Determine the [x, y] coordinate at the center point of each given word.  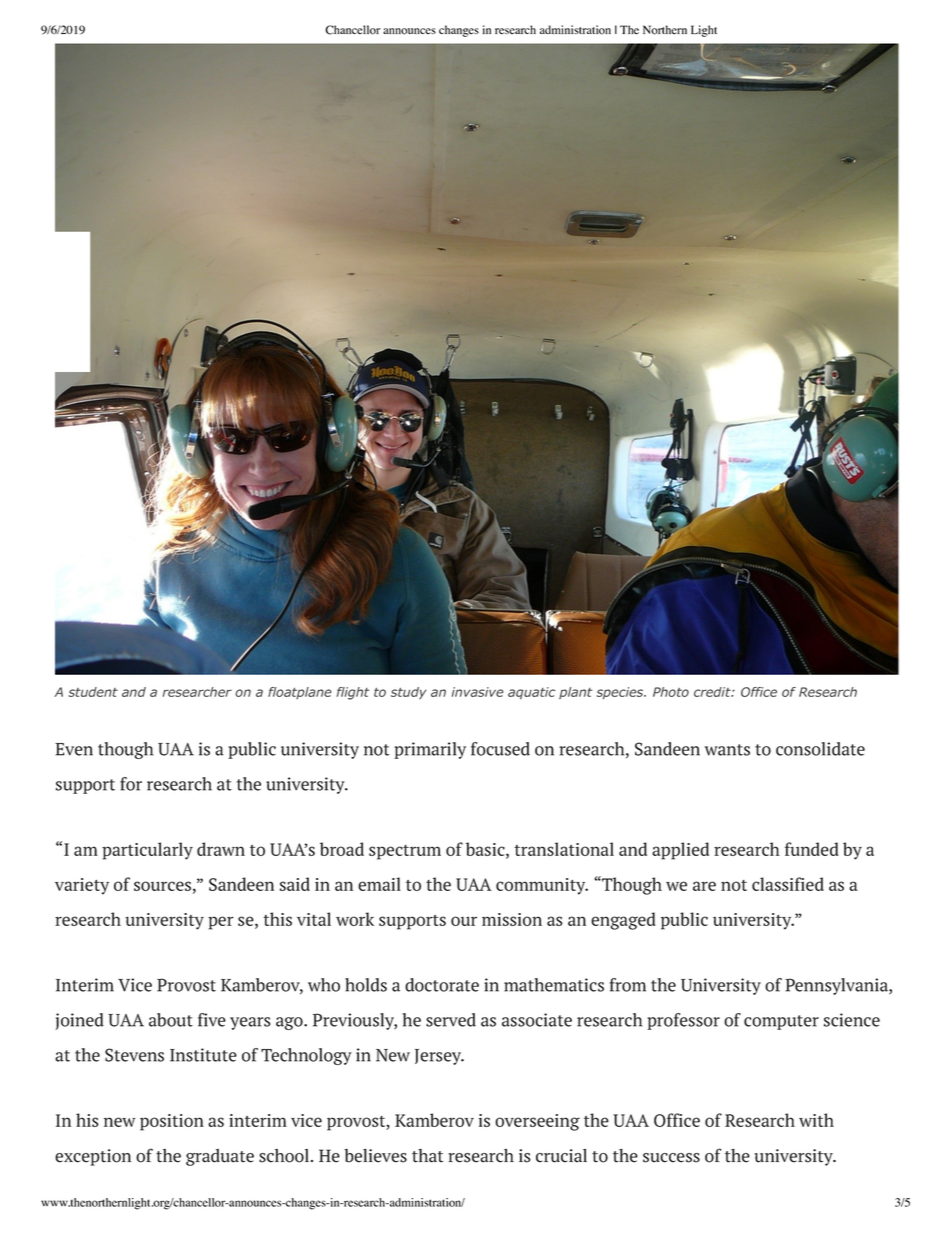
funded [811, 849]
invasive [478, 692]
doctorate [442, 985]
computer [781, 1022]
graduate [220, 1157]
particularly [147, 851]
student [93, 692]
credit [713, 692]
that [427, 1156]
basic [486, 849]
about [171, 1020]
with [816, 1120]
